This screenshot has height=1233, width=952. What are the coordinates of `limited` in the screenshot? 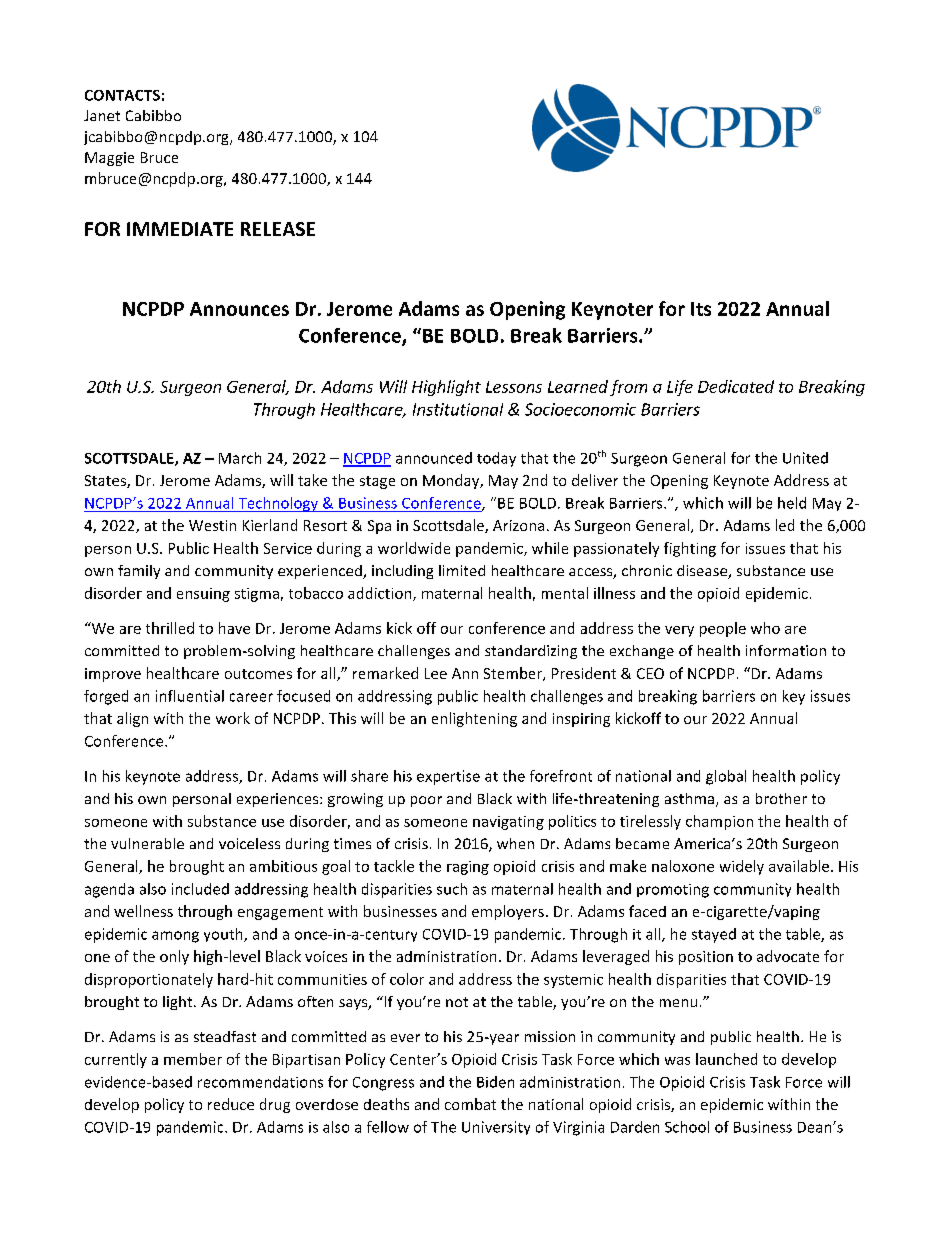 It's located at (462, 570).
